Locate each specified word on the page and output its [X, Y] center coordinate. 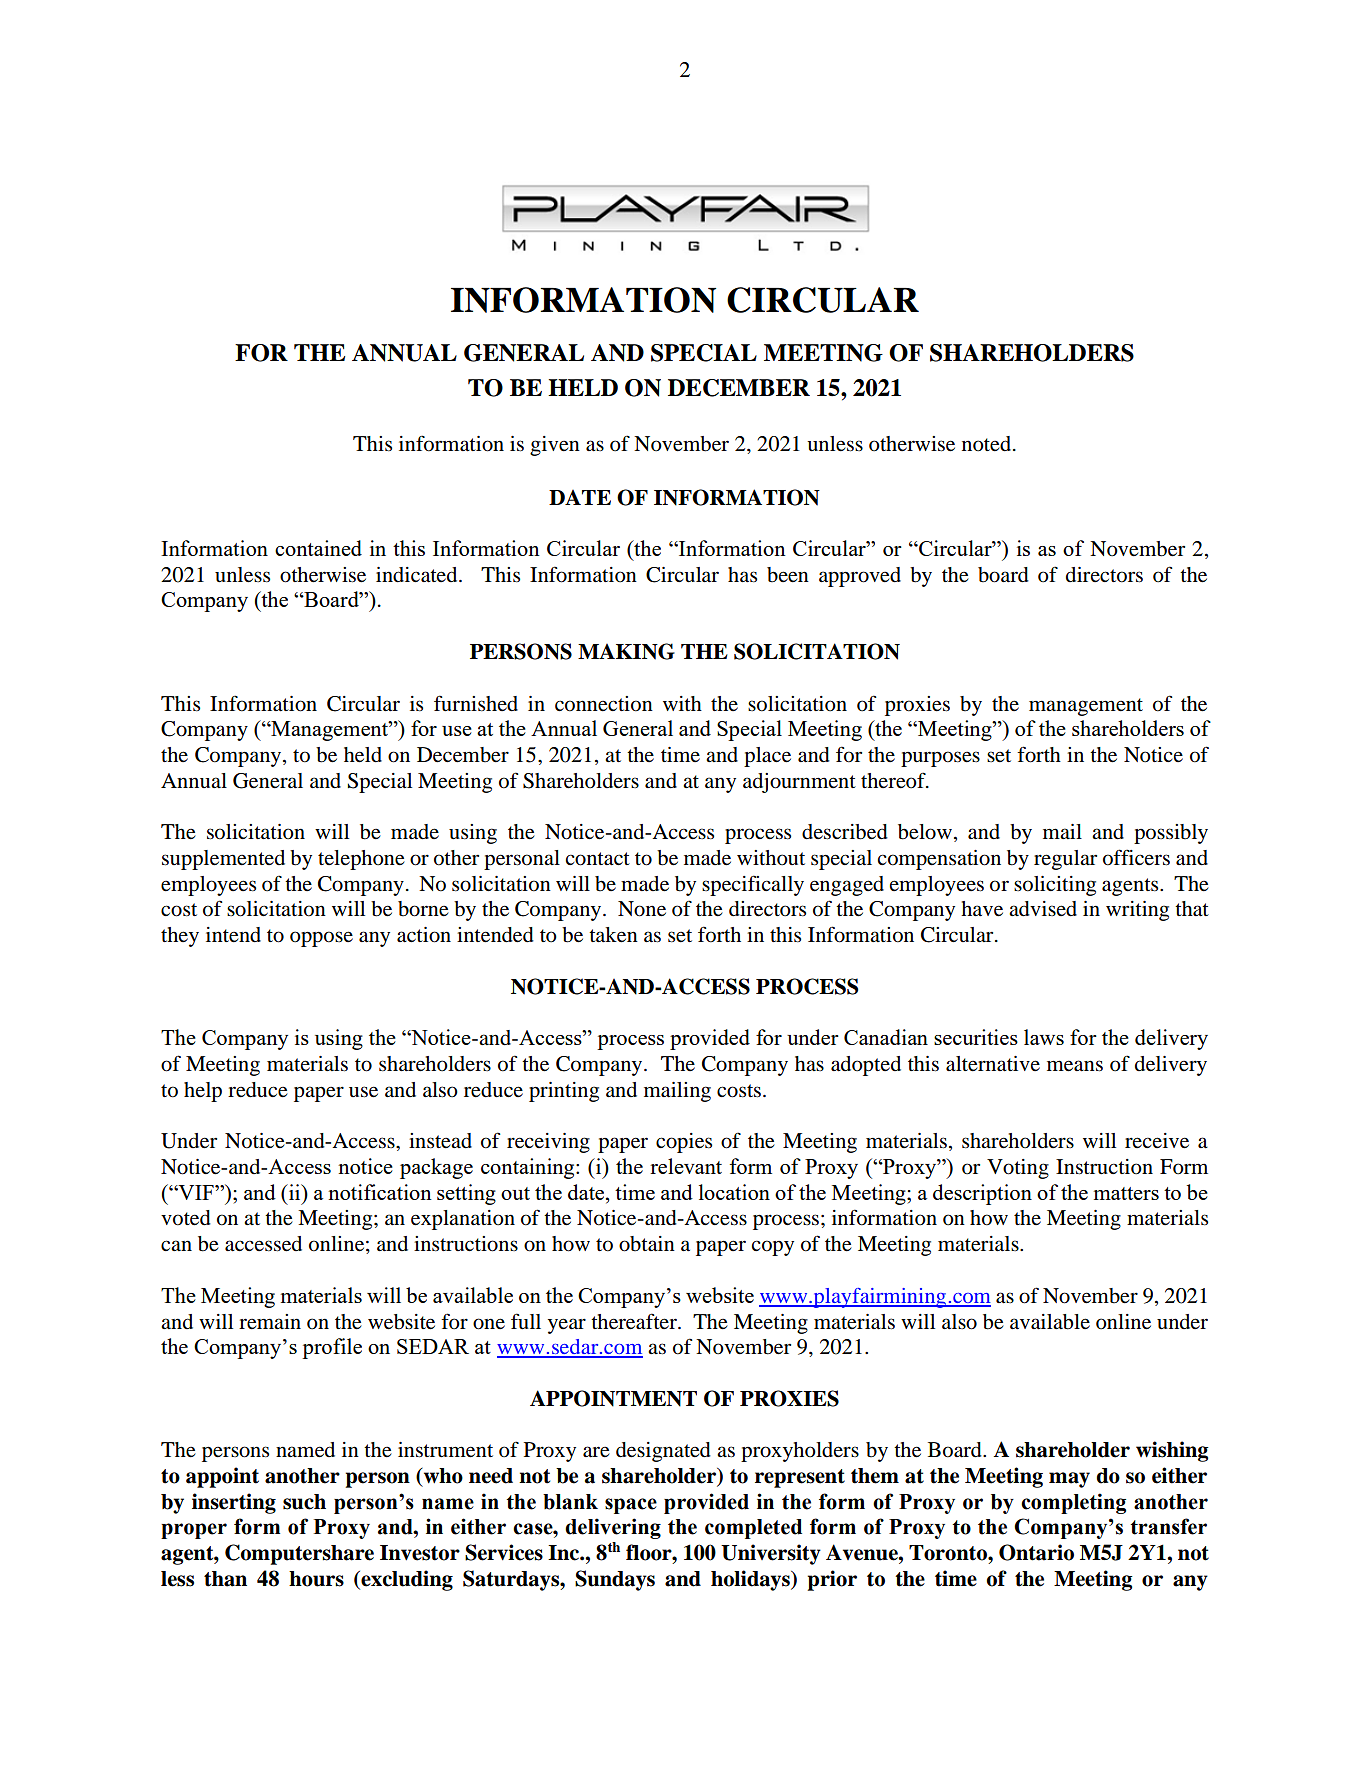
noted [986, 444]
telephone [361, 860]
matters [1126, 1193]
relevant [686, 1166]
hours [316, 1579]
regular [1065, 860]
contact [597, 859]
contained [318, 548]
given [555, 446]
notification [380, 1192]
